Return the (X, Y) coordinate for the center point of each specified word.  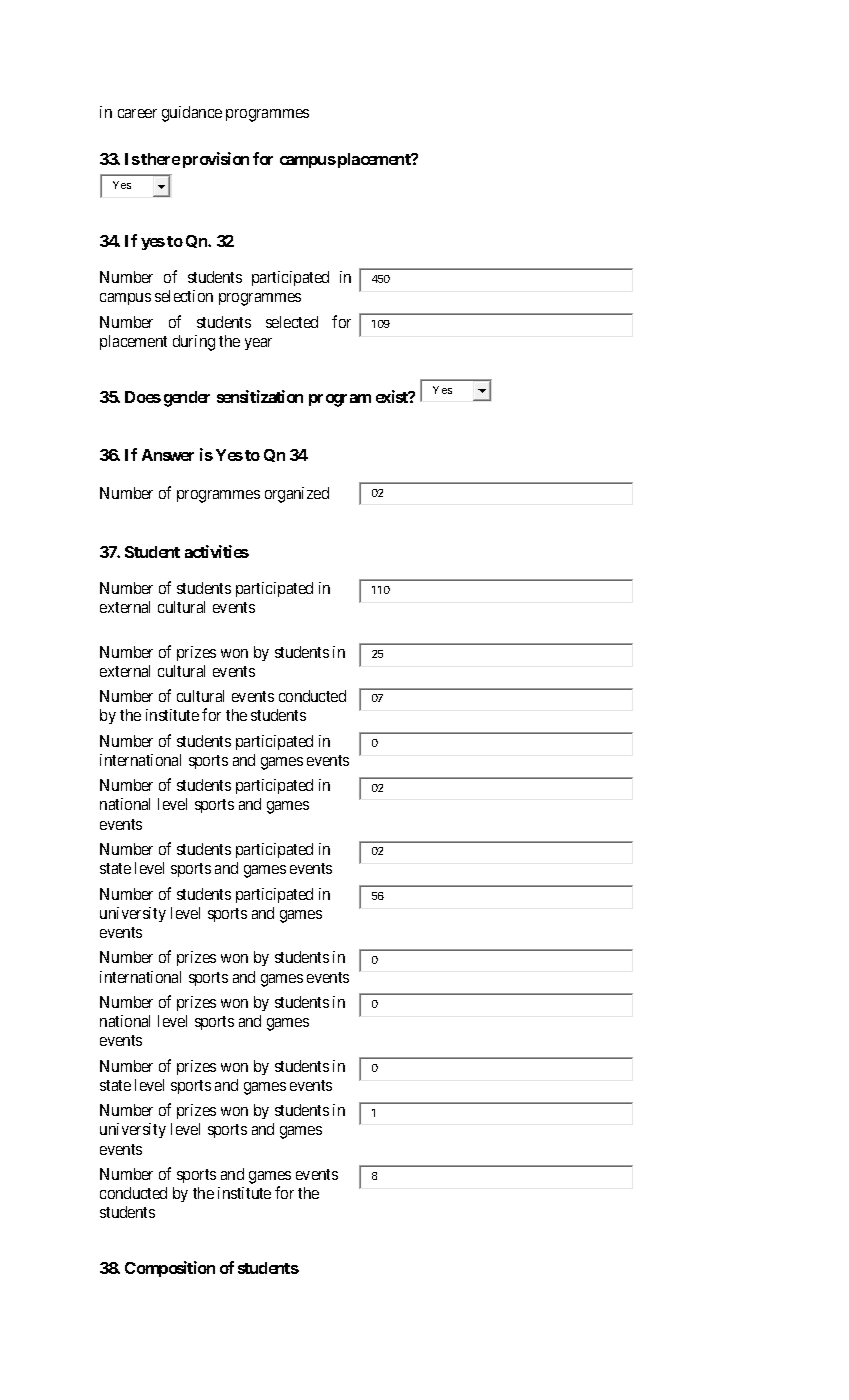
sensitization (260, 396)
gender (187, 399)
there (160, 159)
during (194, 343)
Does (143, 397)
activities (217, 551)
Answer (168, 455)
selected (292, 322)
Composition (170, 1269)
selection (184, 296)
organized (297, 495)
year (258, 344)
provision (216, 160)
